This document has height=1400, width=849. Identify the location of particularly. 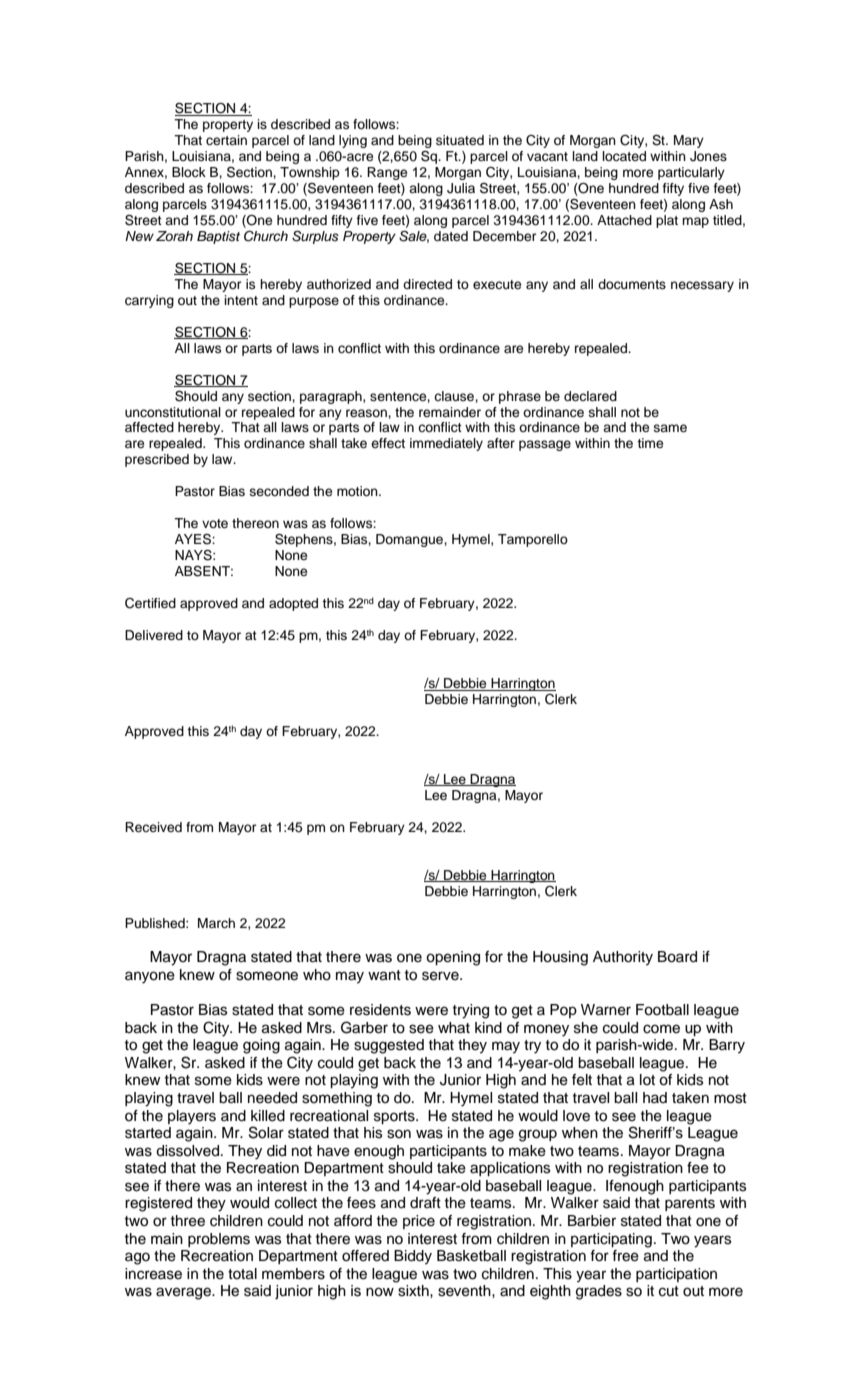
(691, 173).
